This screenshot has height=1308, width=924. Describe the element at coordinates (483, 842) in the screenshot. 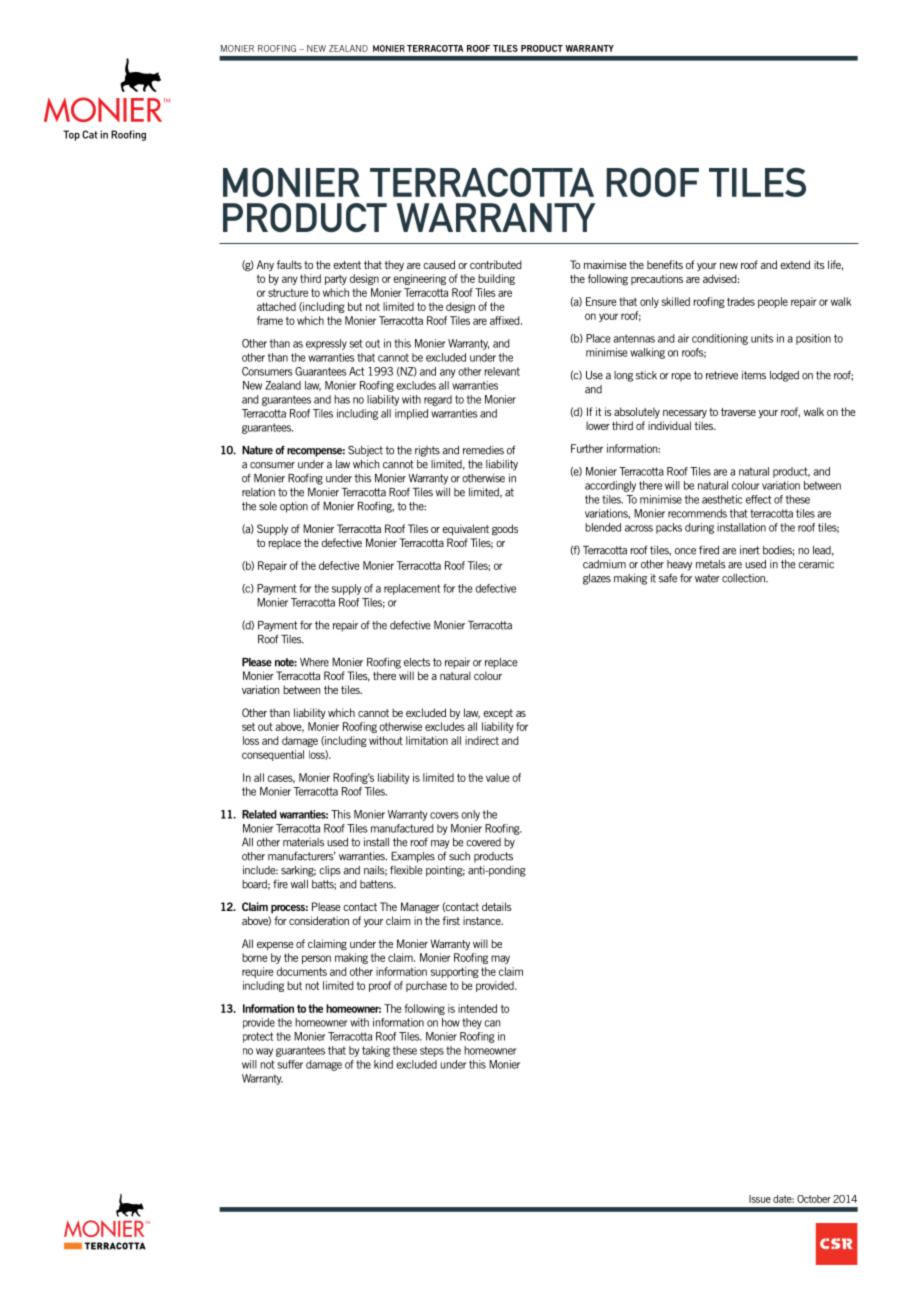

I see `covered` at that location.
